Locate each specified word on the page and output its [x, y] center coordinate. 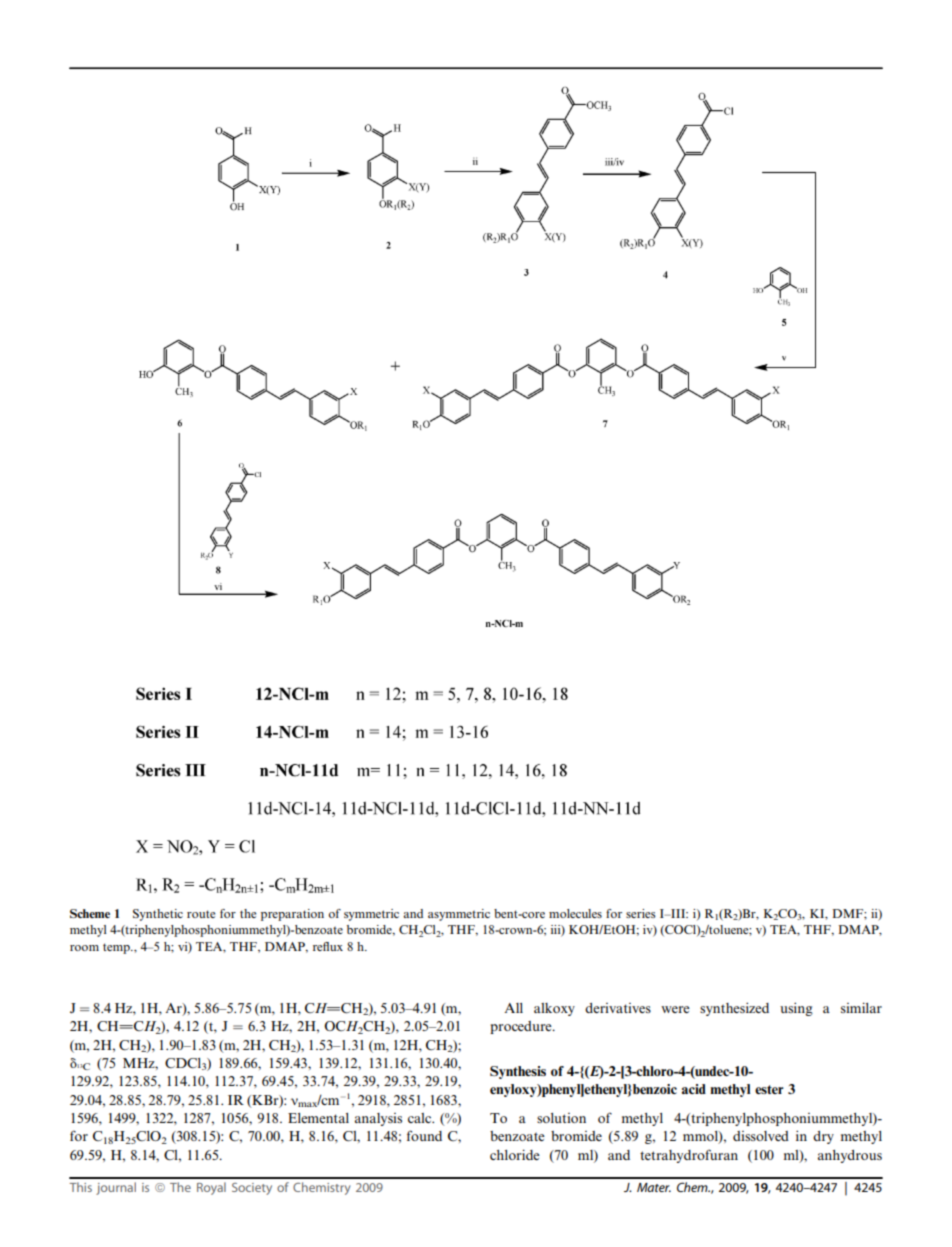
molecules [575, 913]
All [513, 1008]
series [641, 913]
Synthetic [158, 915]
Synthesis [518, 1072]
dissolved [761, 1136]
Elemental [318, 1118]
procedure [522, 1027]
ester [769, 1089]
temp [117, 948]
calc [421, 1118]
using [796, 1009]
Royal [211, 1188]
